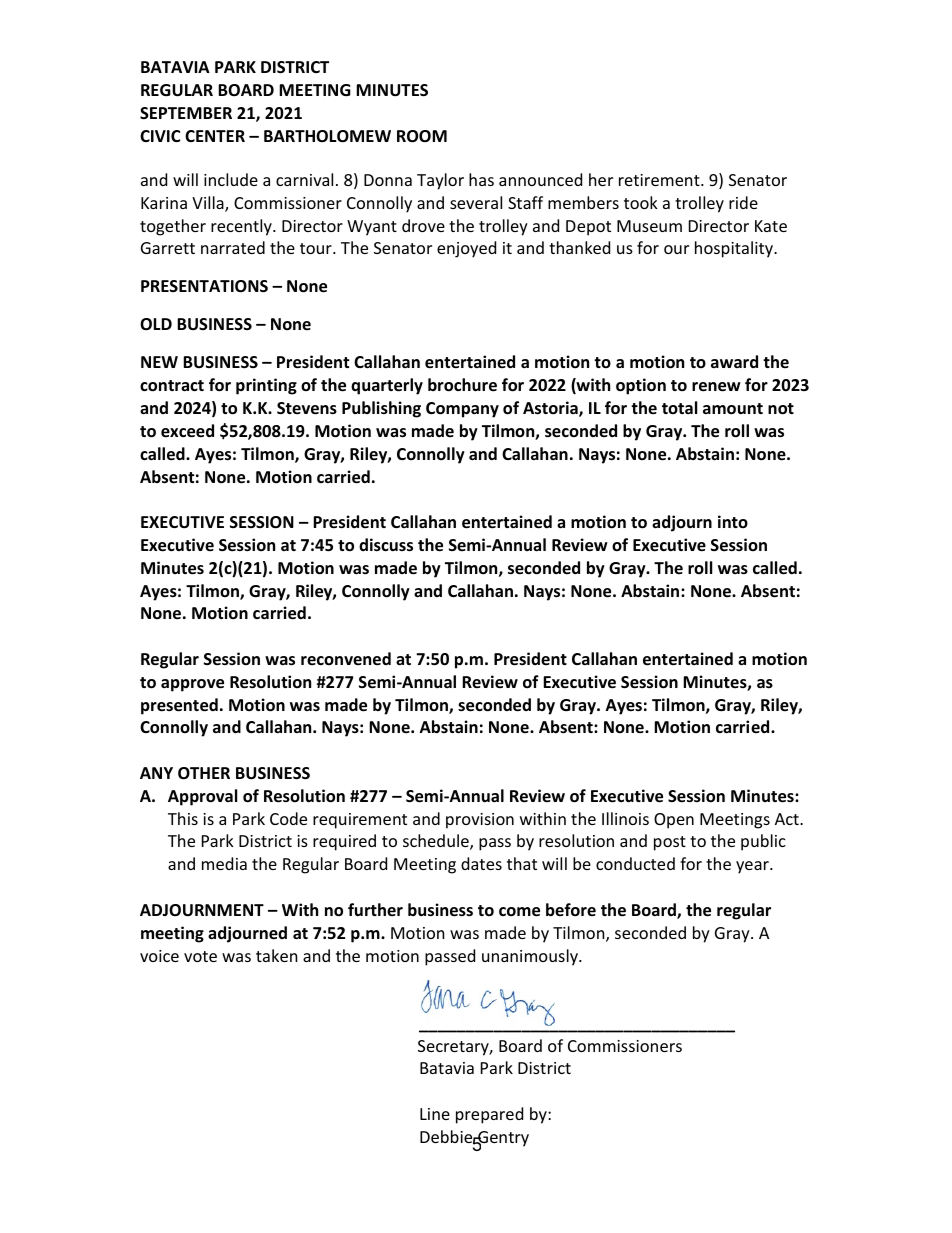  What do you see at coordinates (674, 821) in the screenshot?
I see `Open` at bounding box center [674, 821].
